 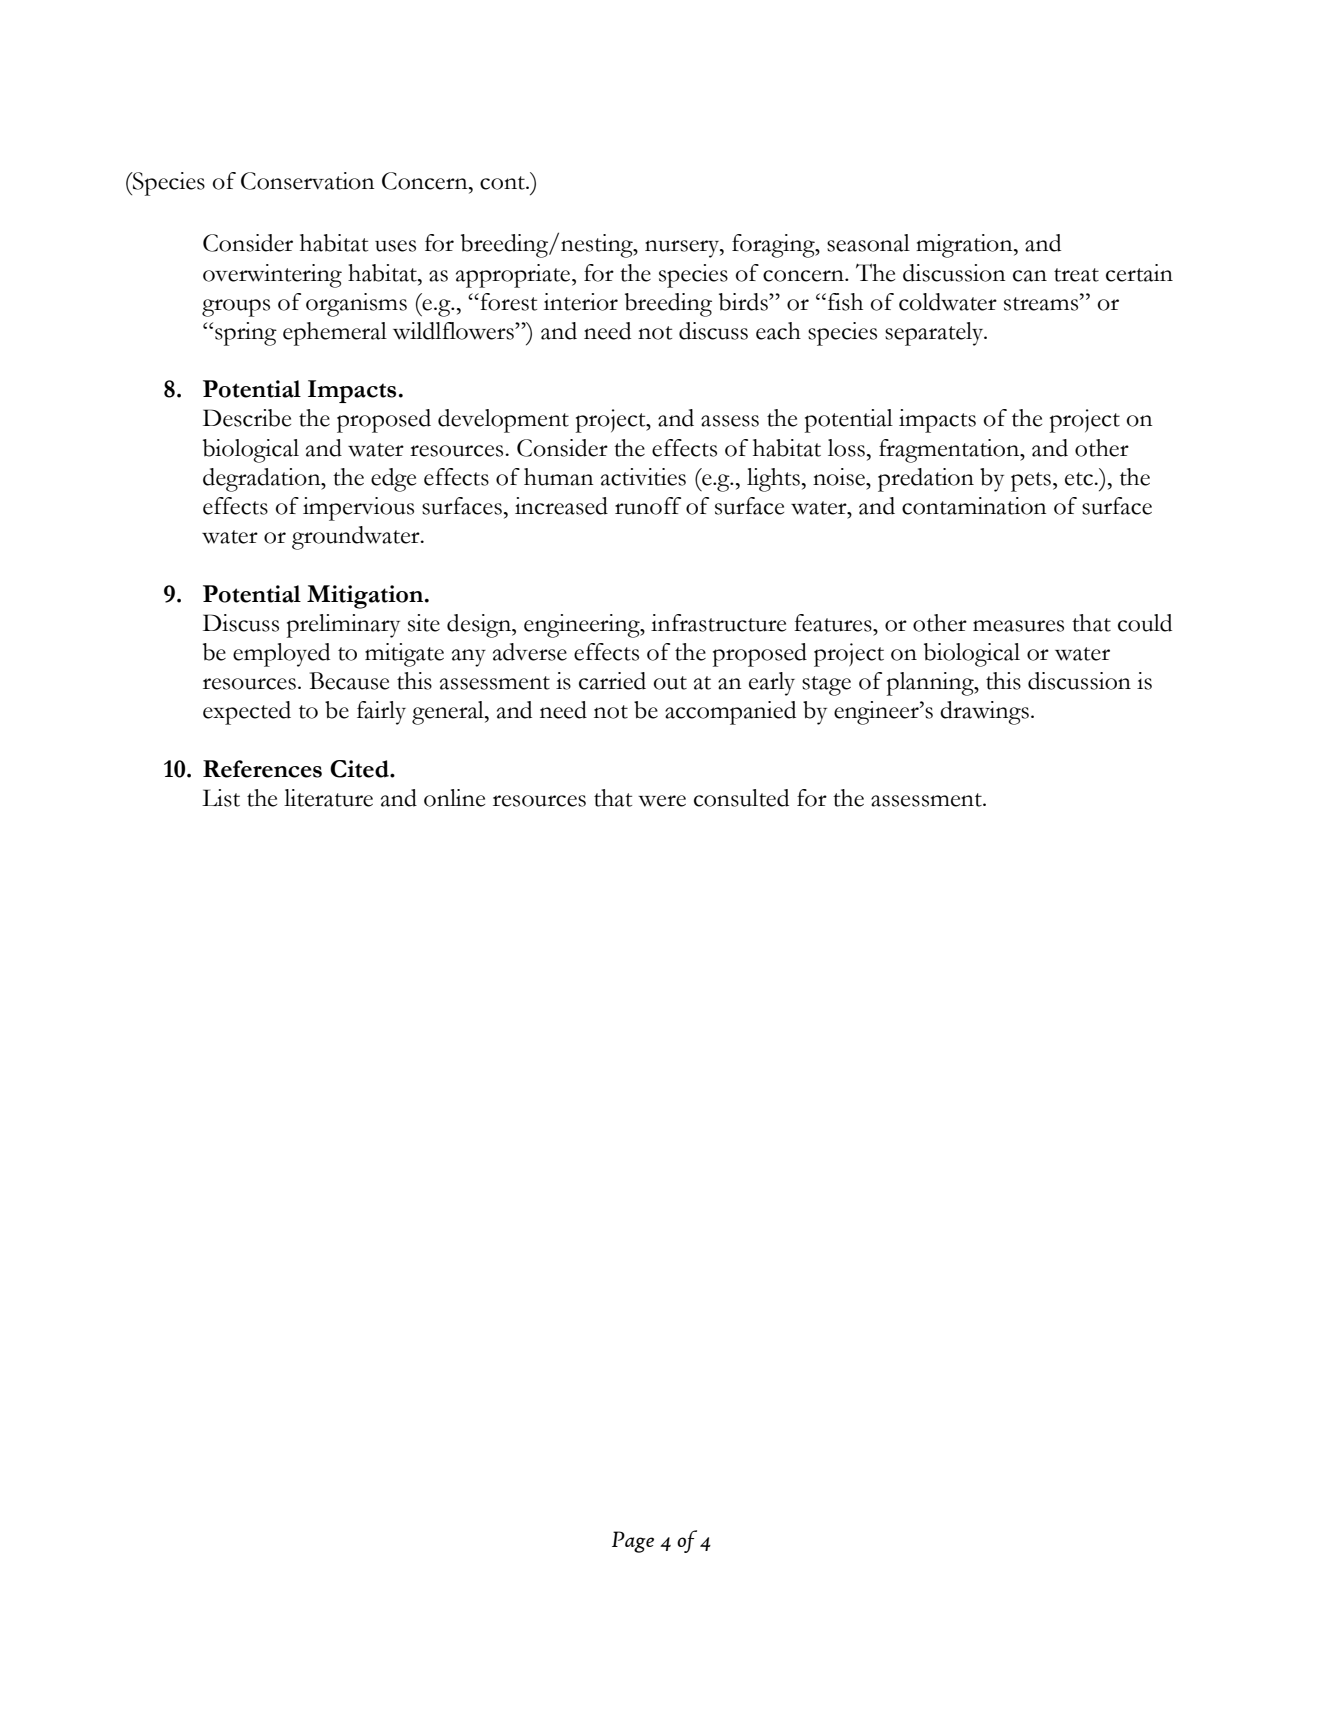 I want to click on were, so click(x=662, y=801).
